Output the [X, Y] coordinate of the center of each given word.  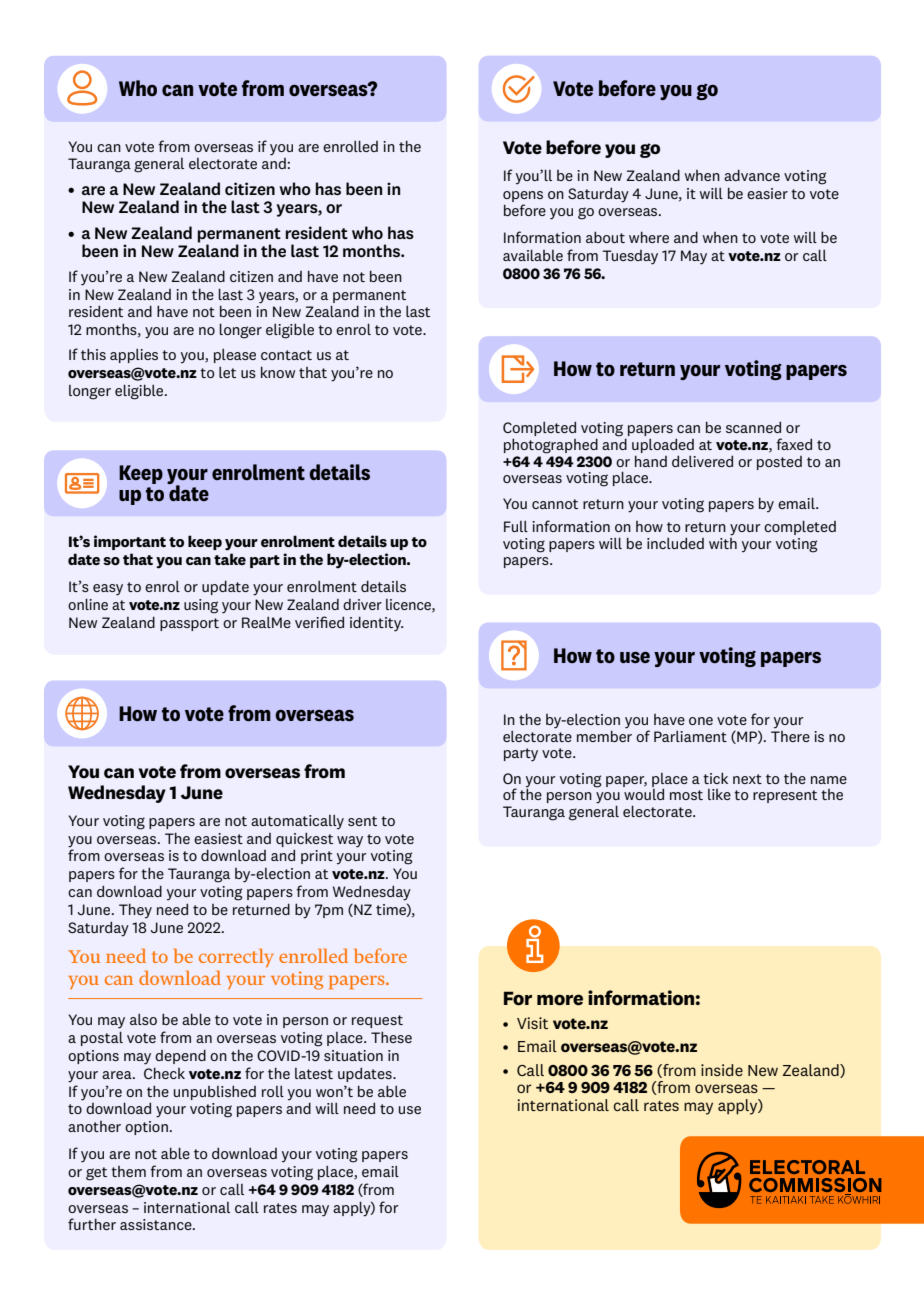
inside [722, 1070]
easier [767, 193]
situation [353, 1055]
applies [134, 356]
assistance [157, 1224]
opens [523, 196]
